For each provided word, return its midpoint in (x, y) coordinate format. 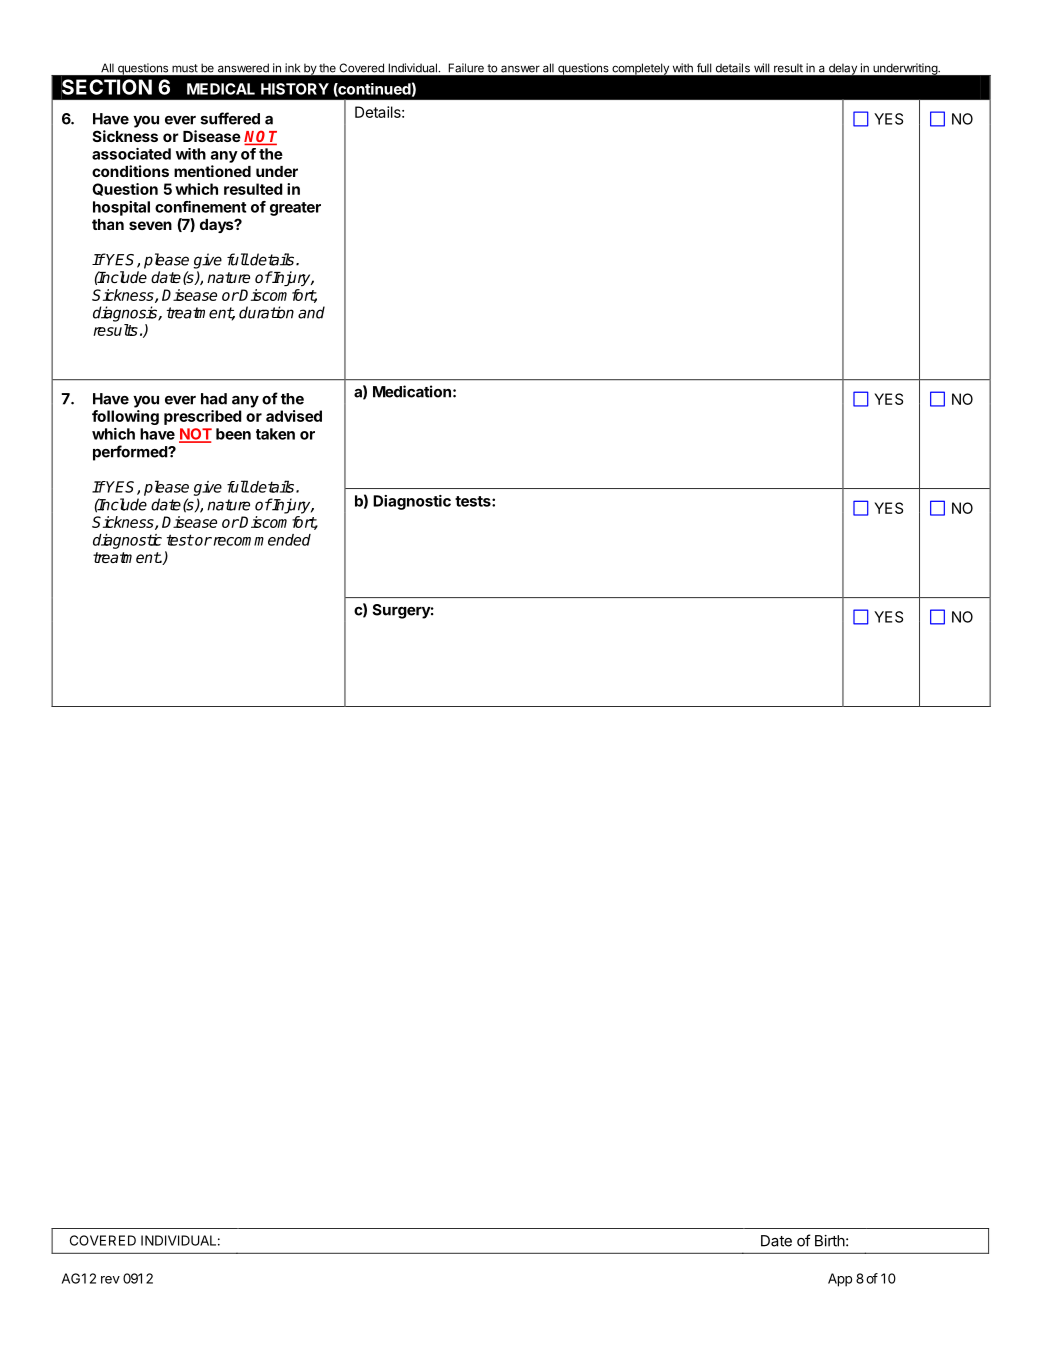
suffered (230, 118)
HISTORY (295, 89)
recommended (261, 540)
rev (110, 1280)
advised (294, 416)
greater (295, 209)
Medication (412, 391)
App (840, 1280)
